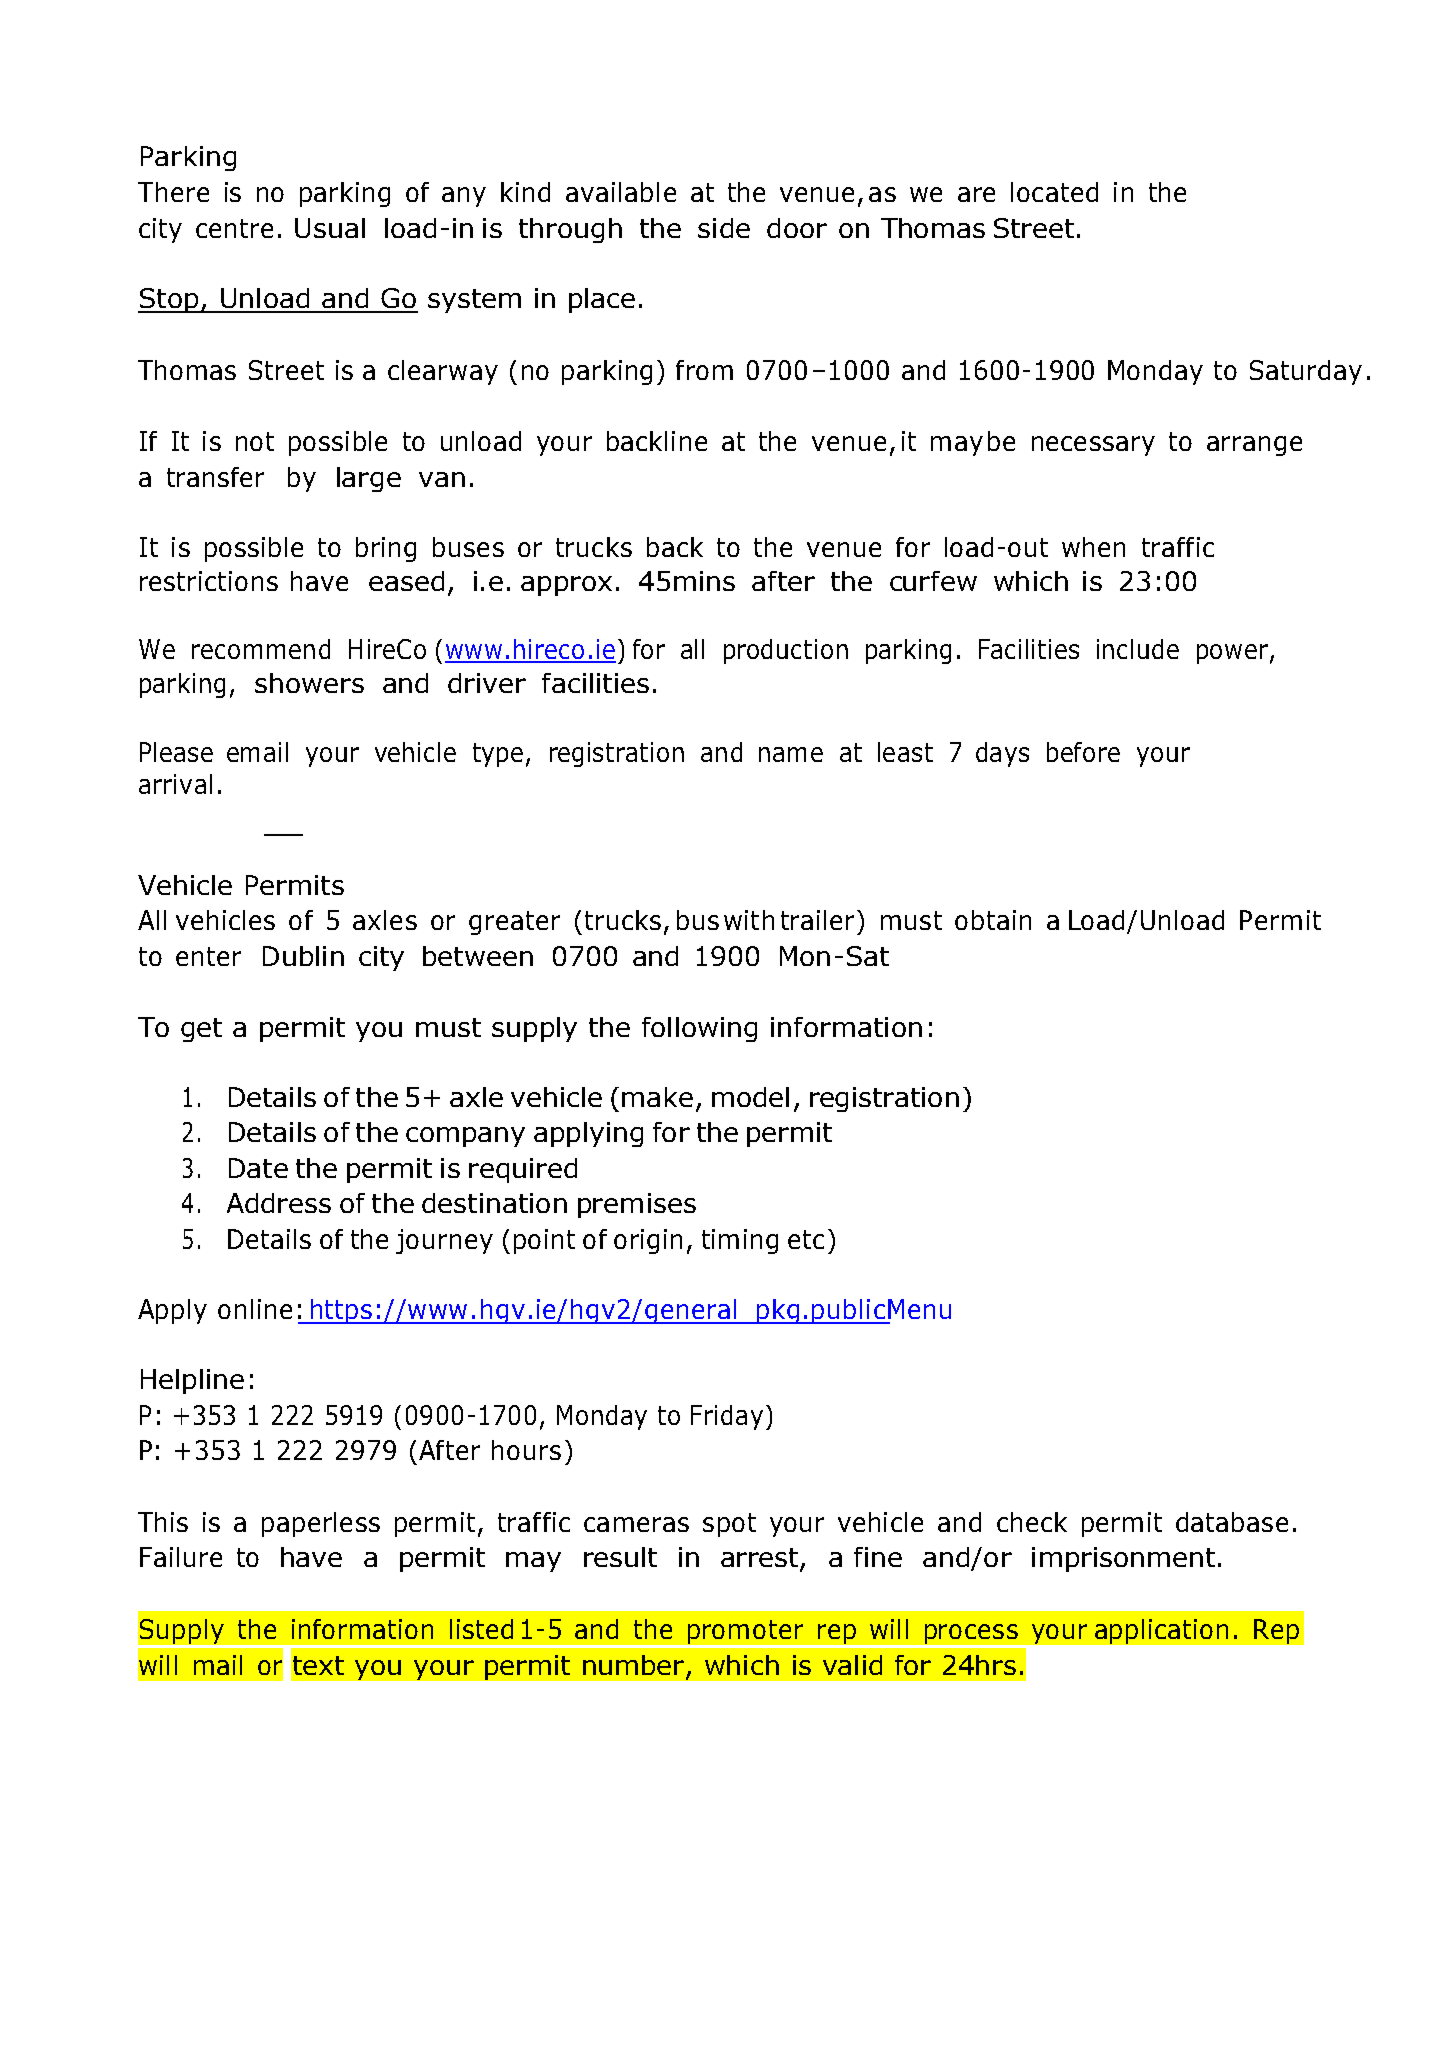  I want to click on online, so click(255, 1309).
